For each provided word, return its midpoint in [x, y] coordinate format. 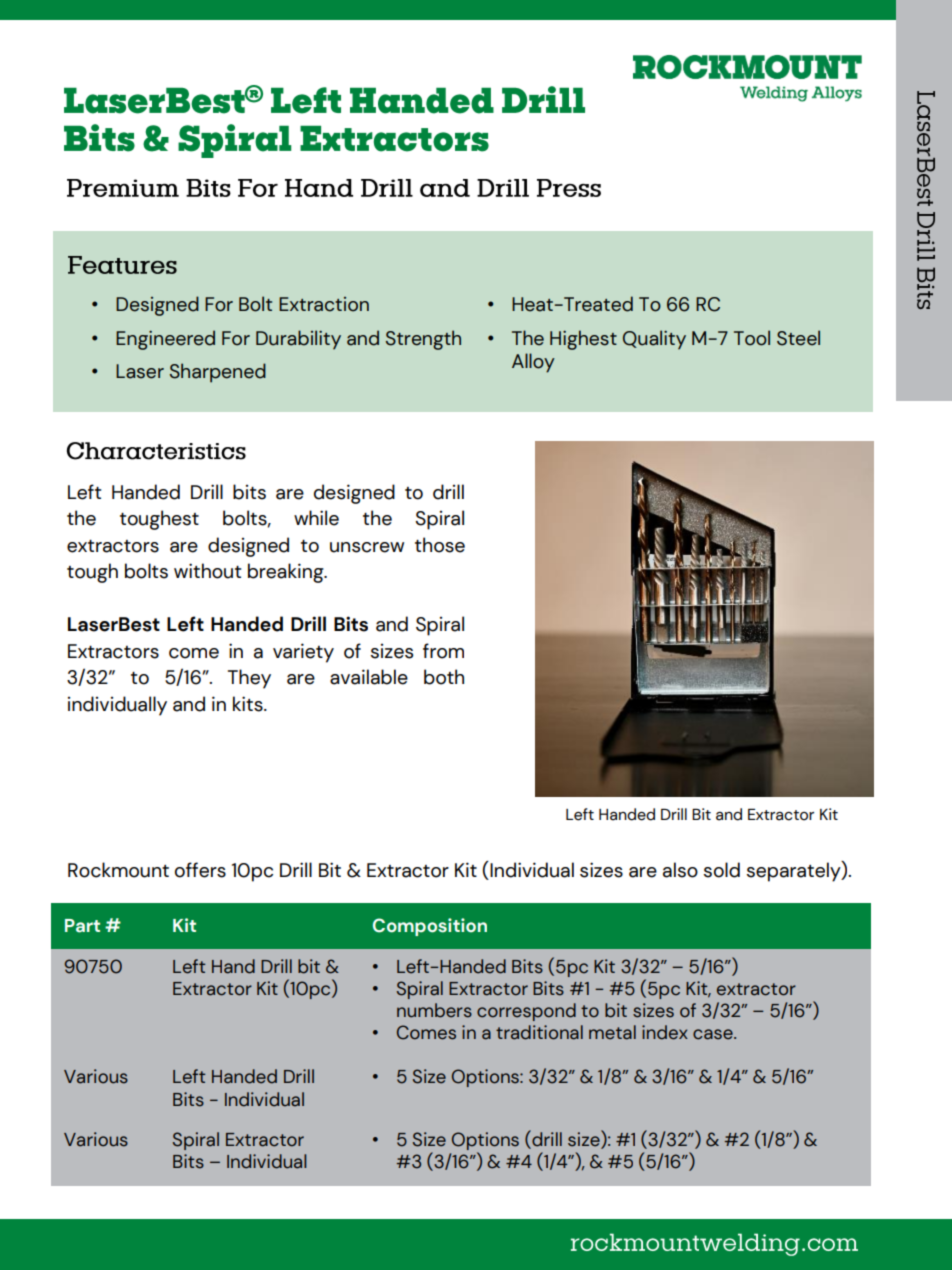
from [443, 651]
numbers [434, 1010]
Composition [430, 927]
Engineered [165, 340]
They [249, 679]
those [440, 545]
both [444, 677]
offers [200, 870]
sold [722, 870]
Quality [654, 340]
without [207, 571]
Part [82, 926]
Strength [423, 340]
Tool [752, 338]
